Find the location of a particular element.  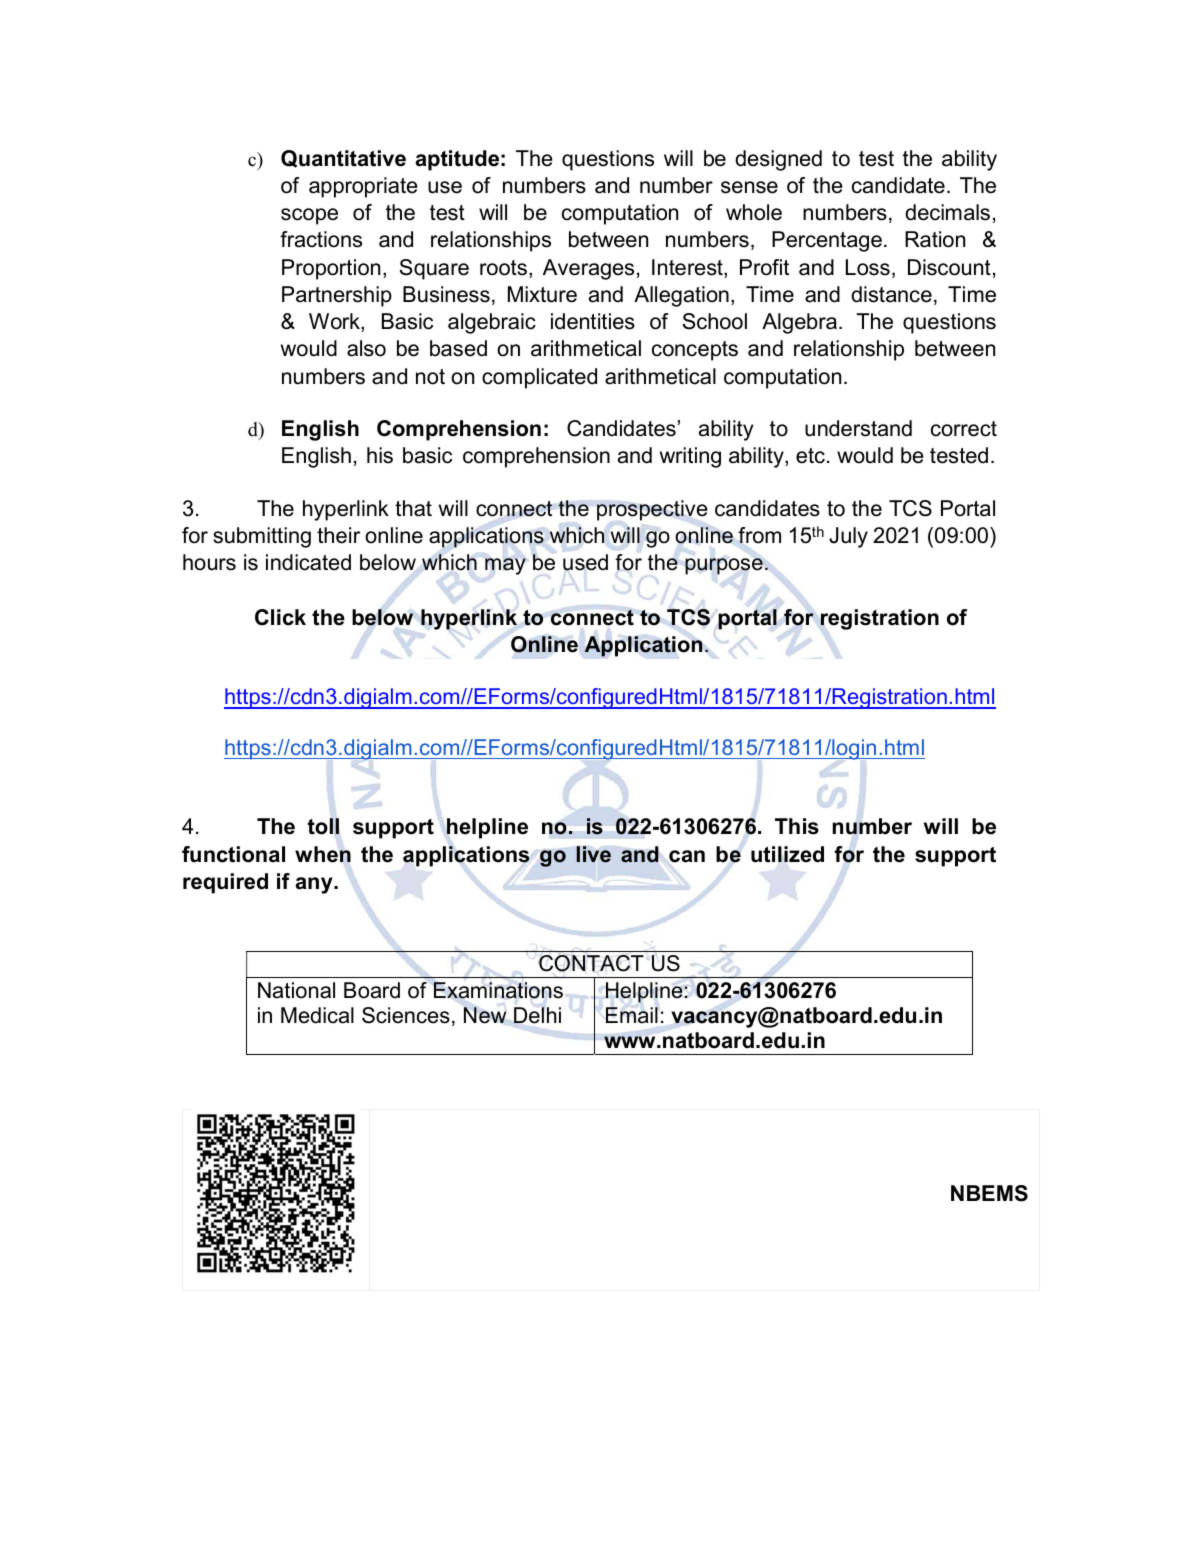

writing is located at coordinates (690, 457).
